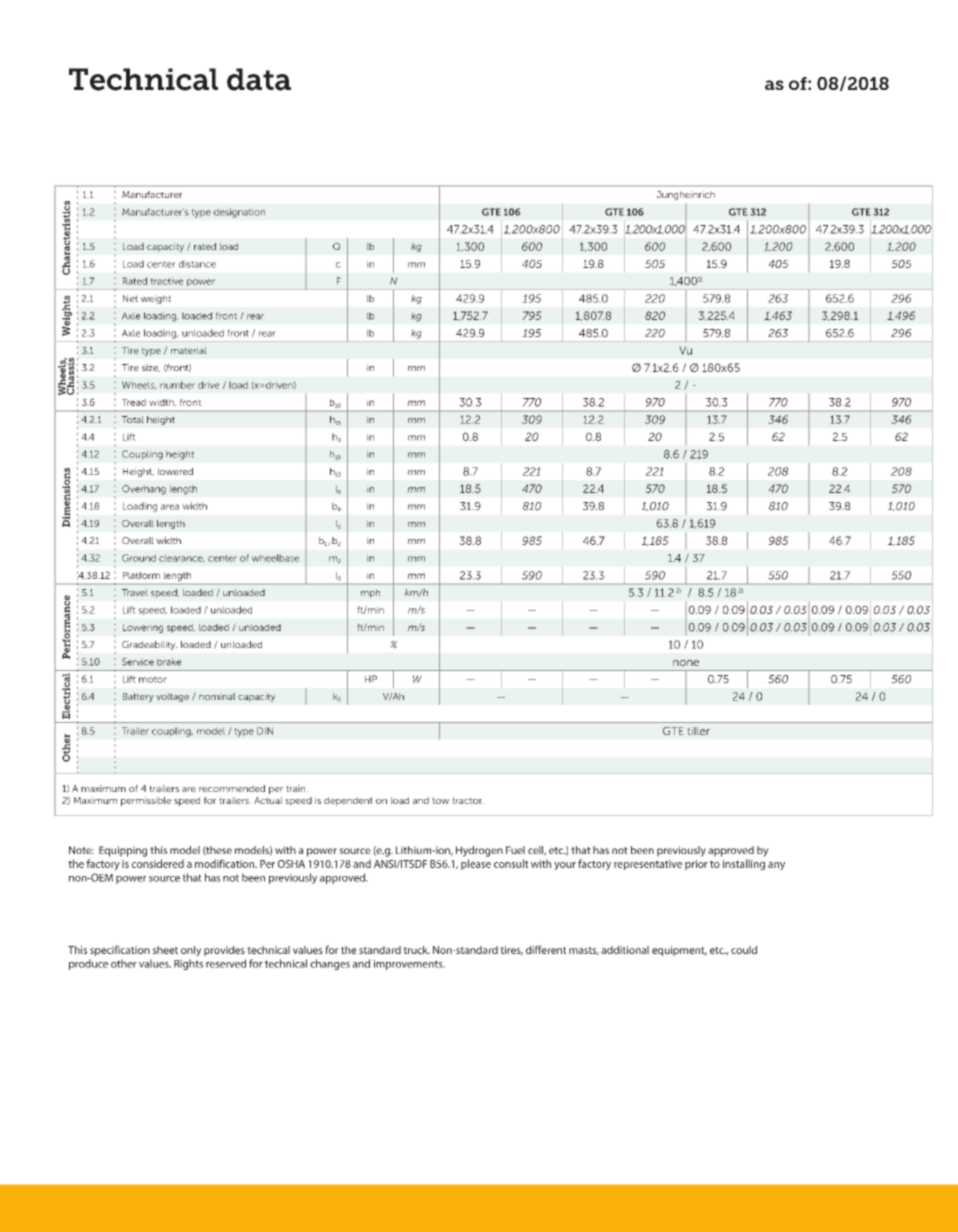 Image resolution: width=958 pixels, height=1232 pixels. What do you see at coordinates (165, 950) in the document?
I see `sheet` at bounding box center [165, 950].
